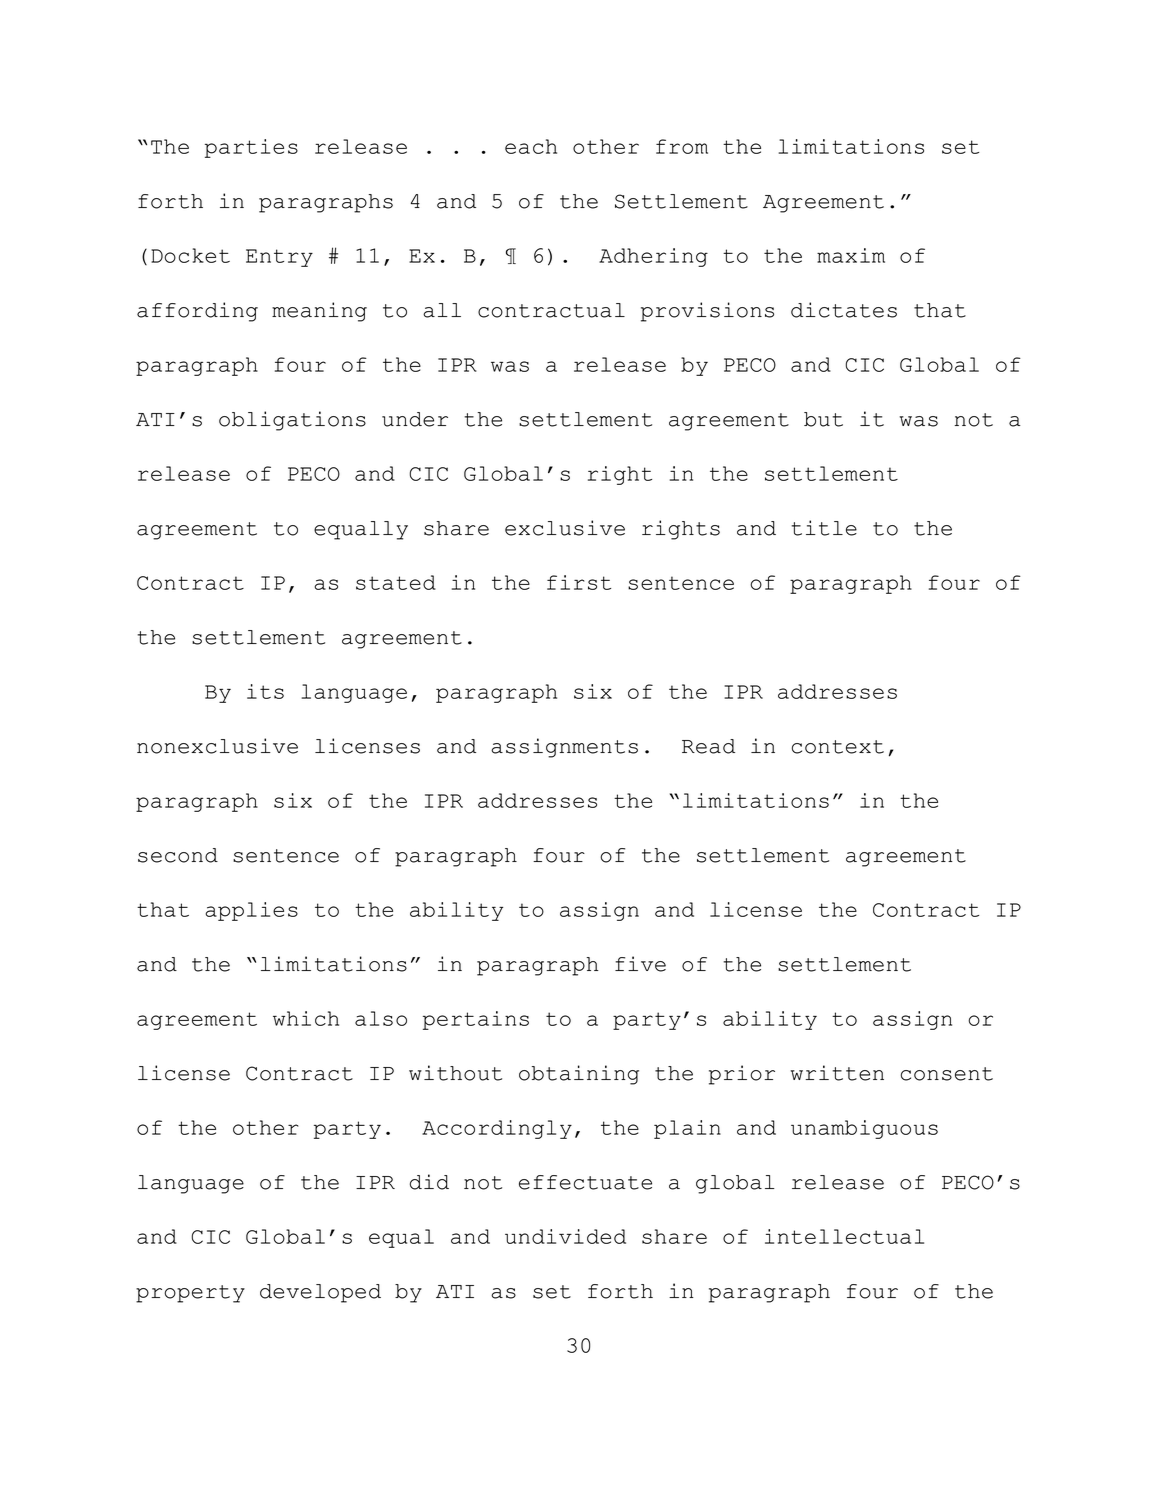 The width and height of the document is (1158, 1499). Describe the element at coordinates (824, 528) in the document. I see `title` at that location.
